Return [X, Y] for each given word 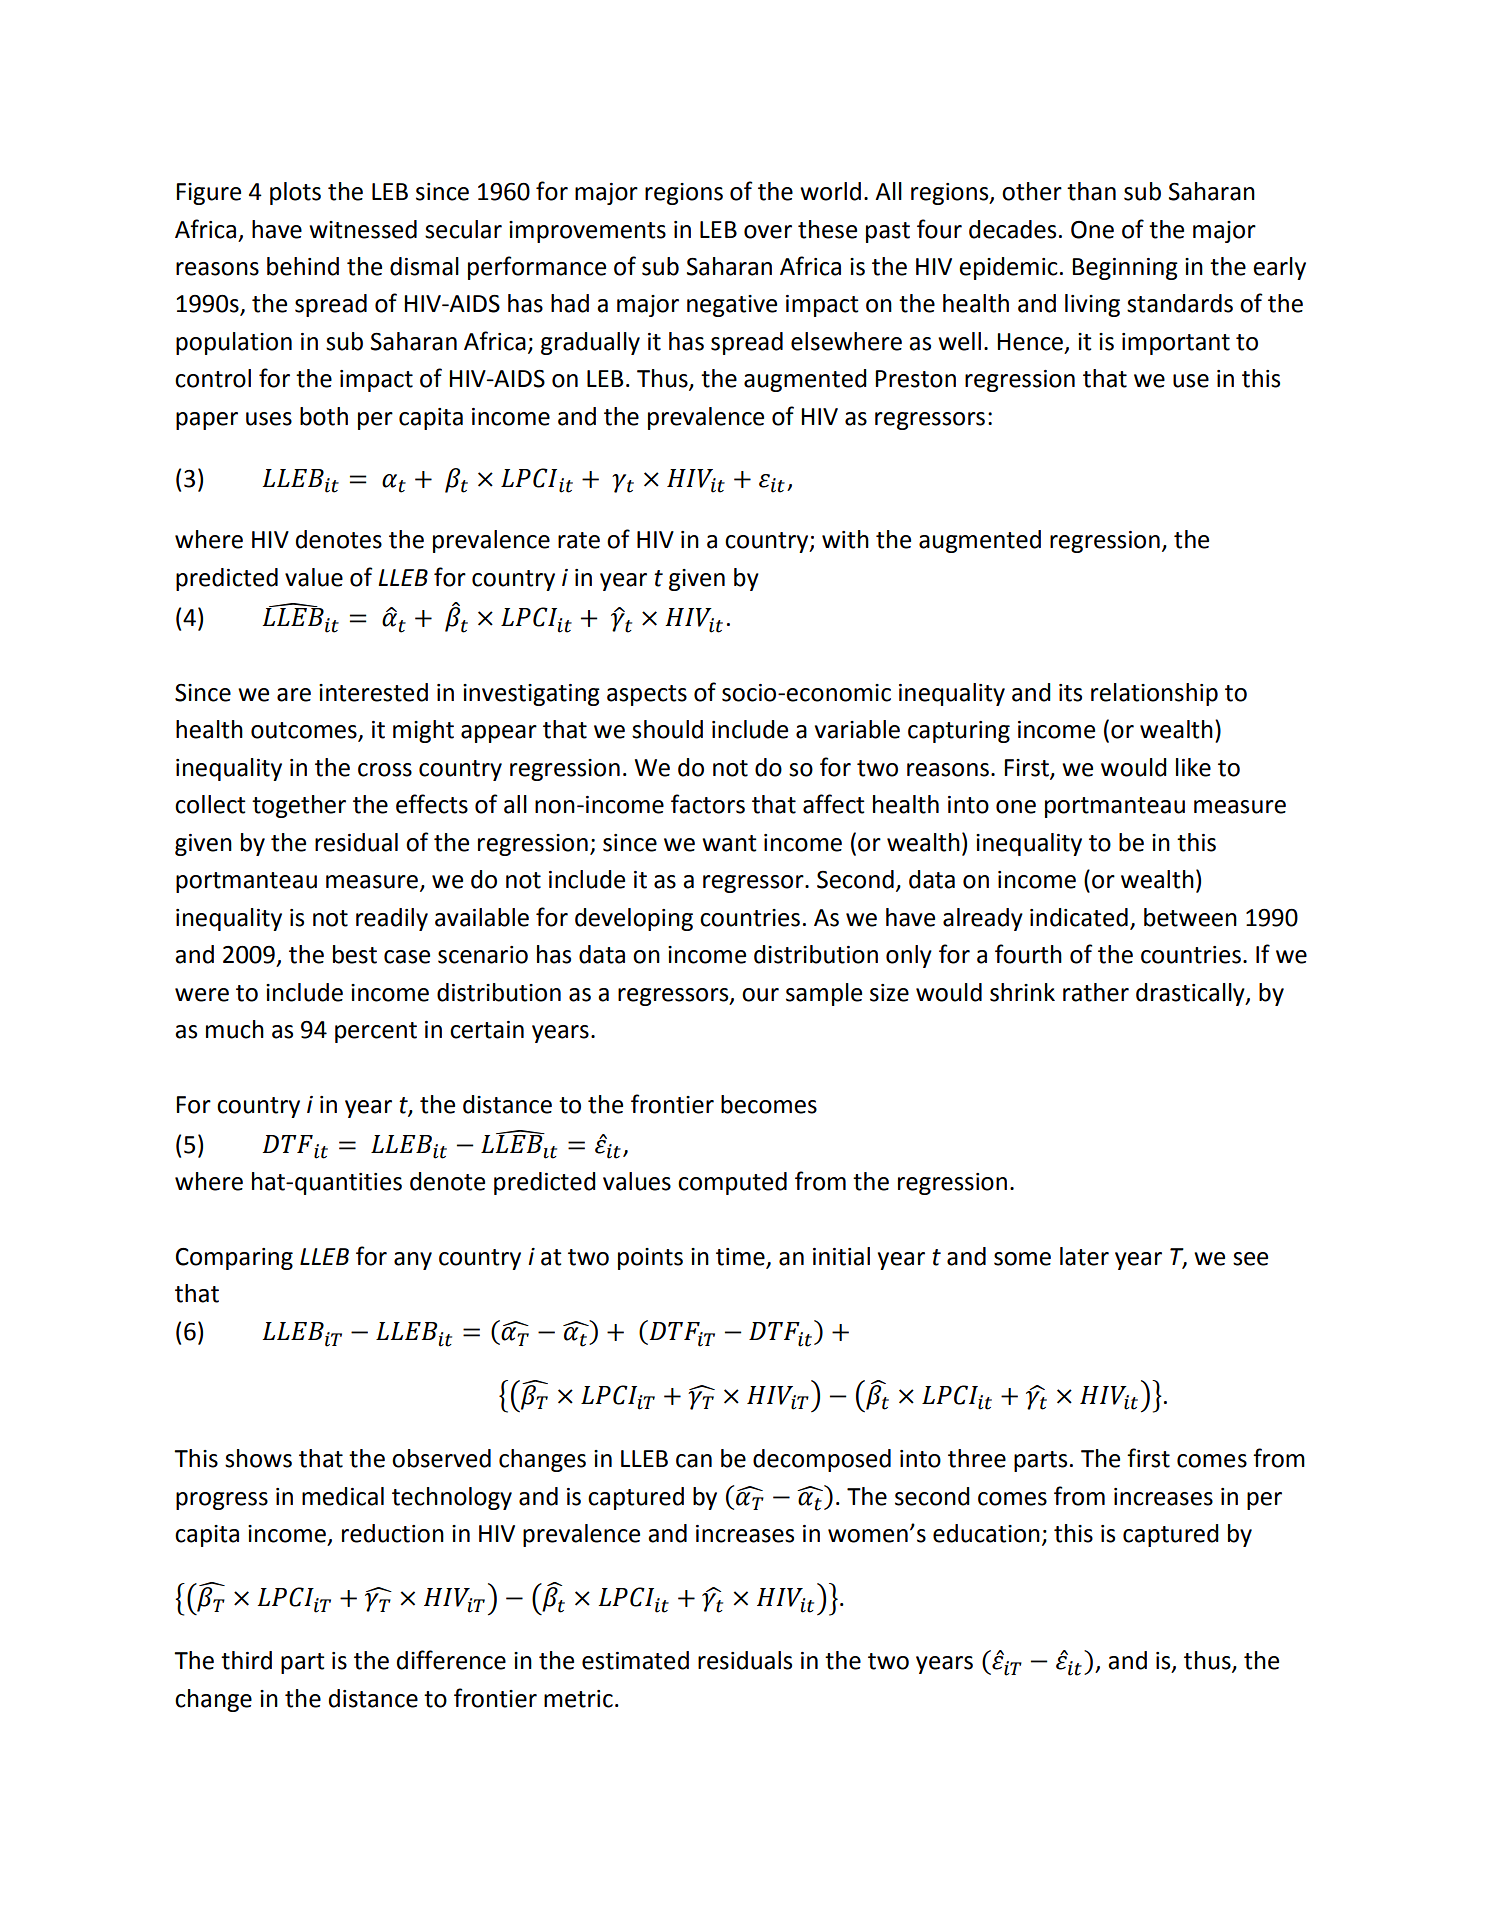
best [355, 954]
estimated [635, 1660]
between [1190, 917]
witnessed [363, 229]
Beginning [1125, 269]
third [246, 1660]
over [768, 232]
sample [824, 994]
